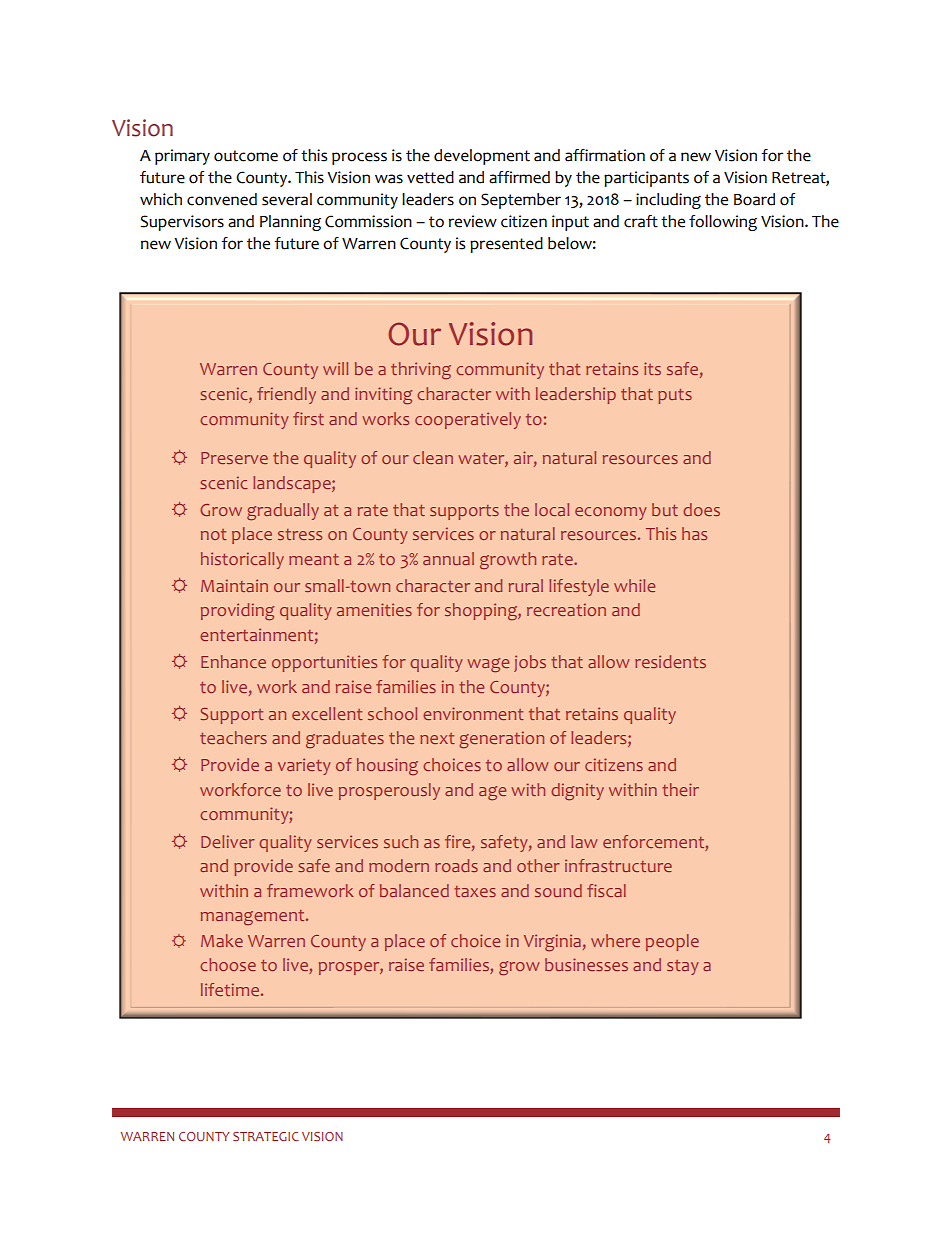 Image resolution: width=952 pixels, height=1233 pixels. Describe the element at coordinates (222, 199) in the image. I see `convened` at that location.
